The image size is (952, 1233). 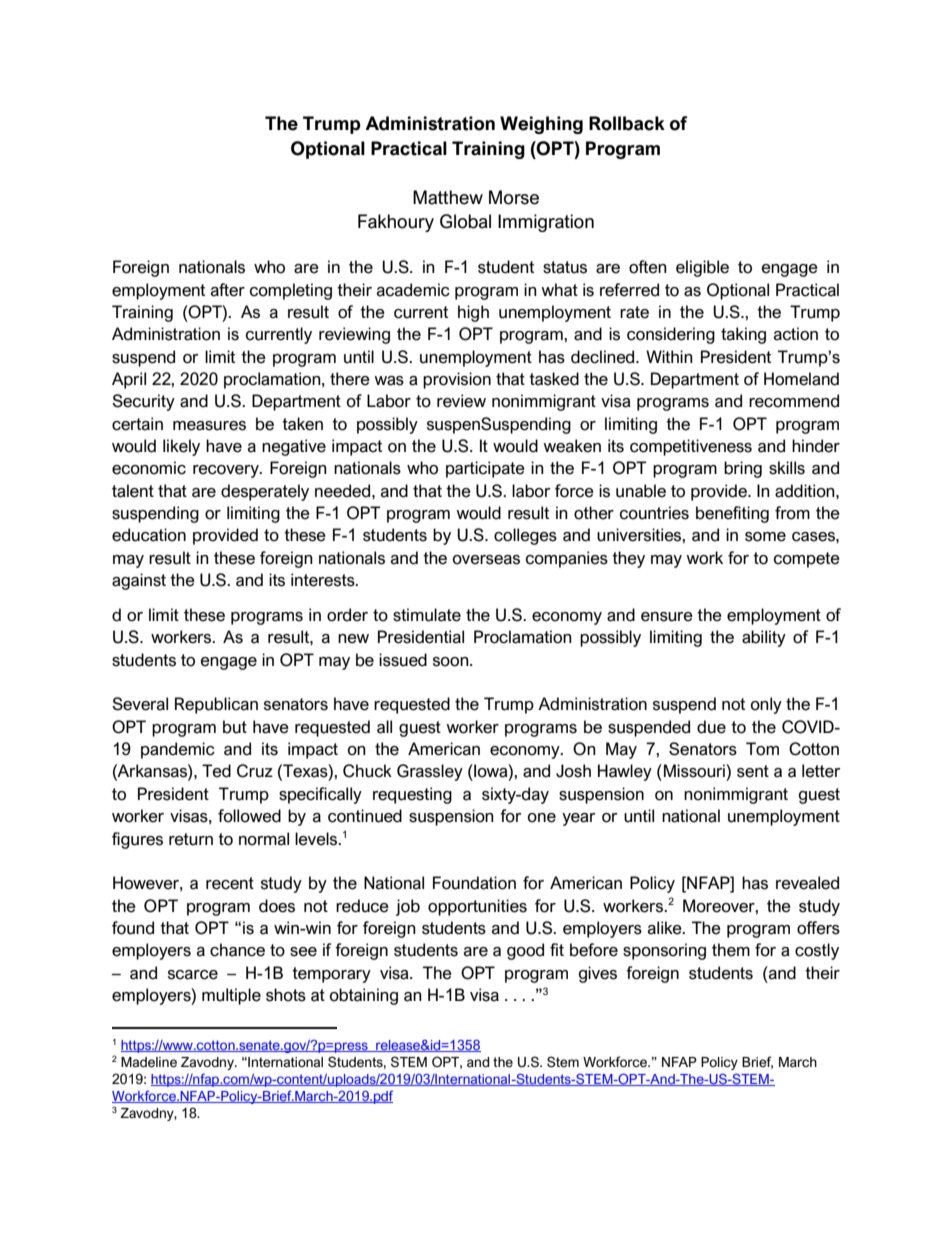 I want to click on Rollback, so click(x=627, y=123).
